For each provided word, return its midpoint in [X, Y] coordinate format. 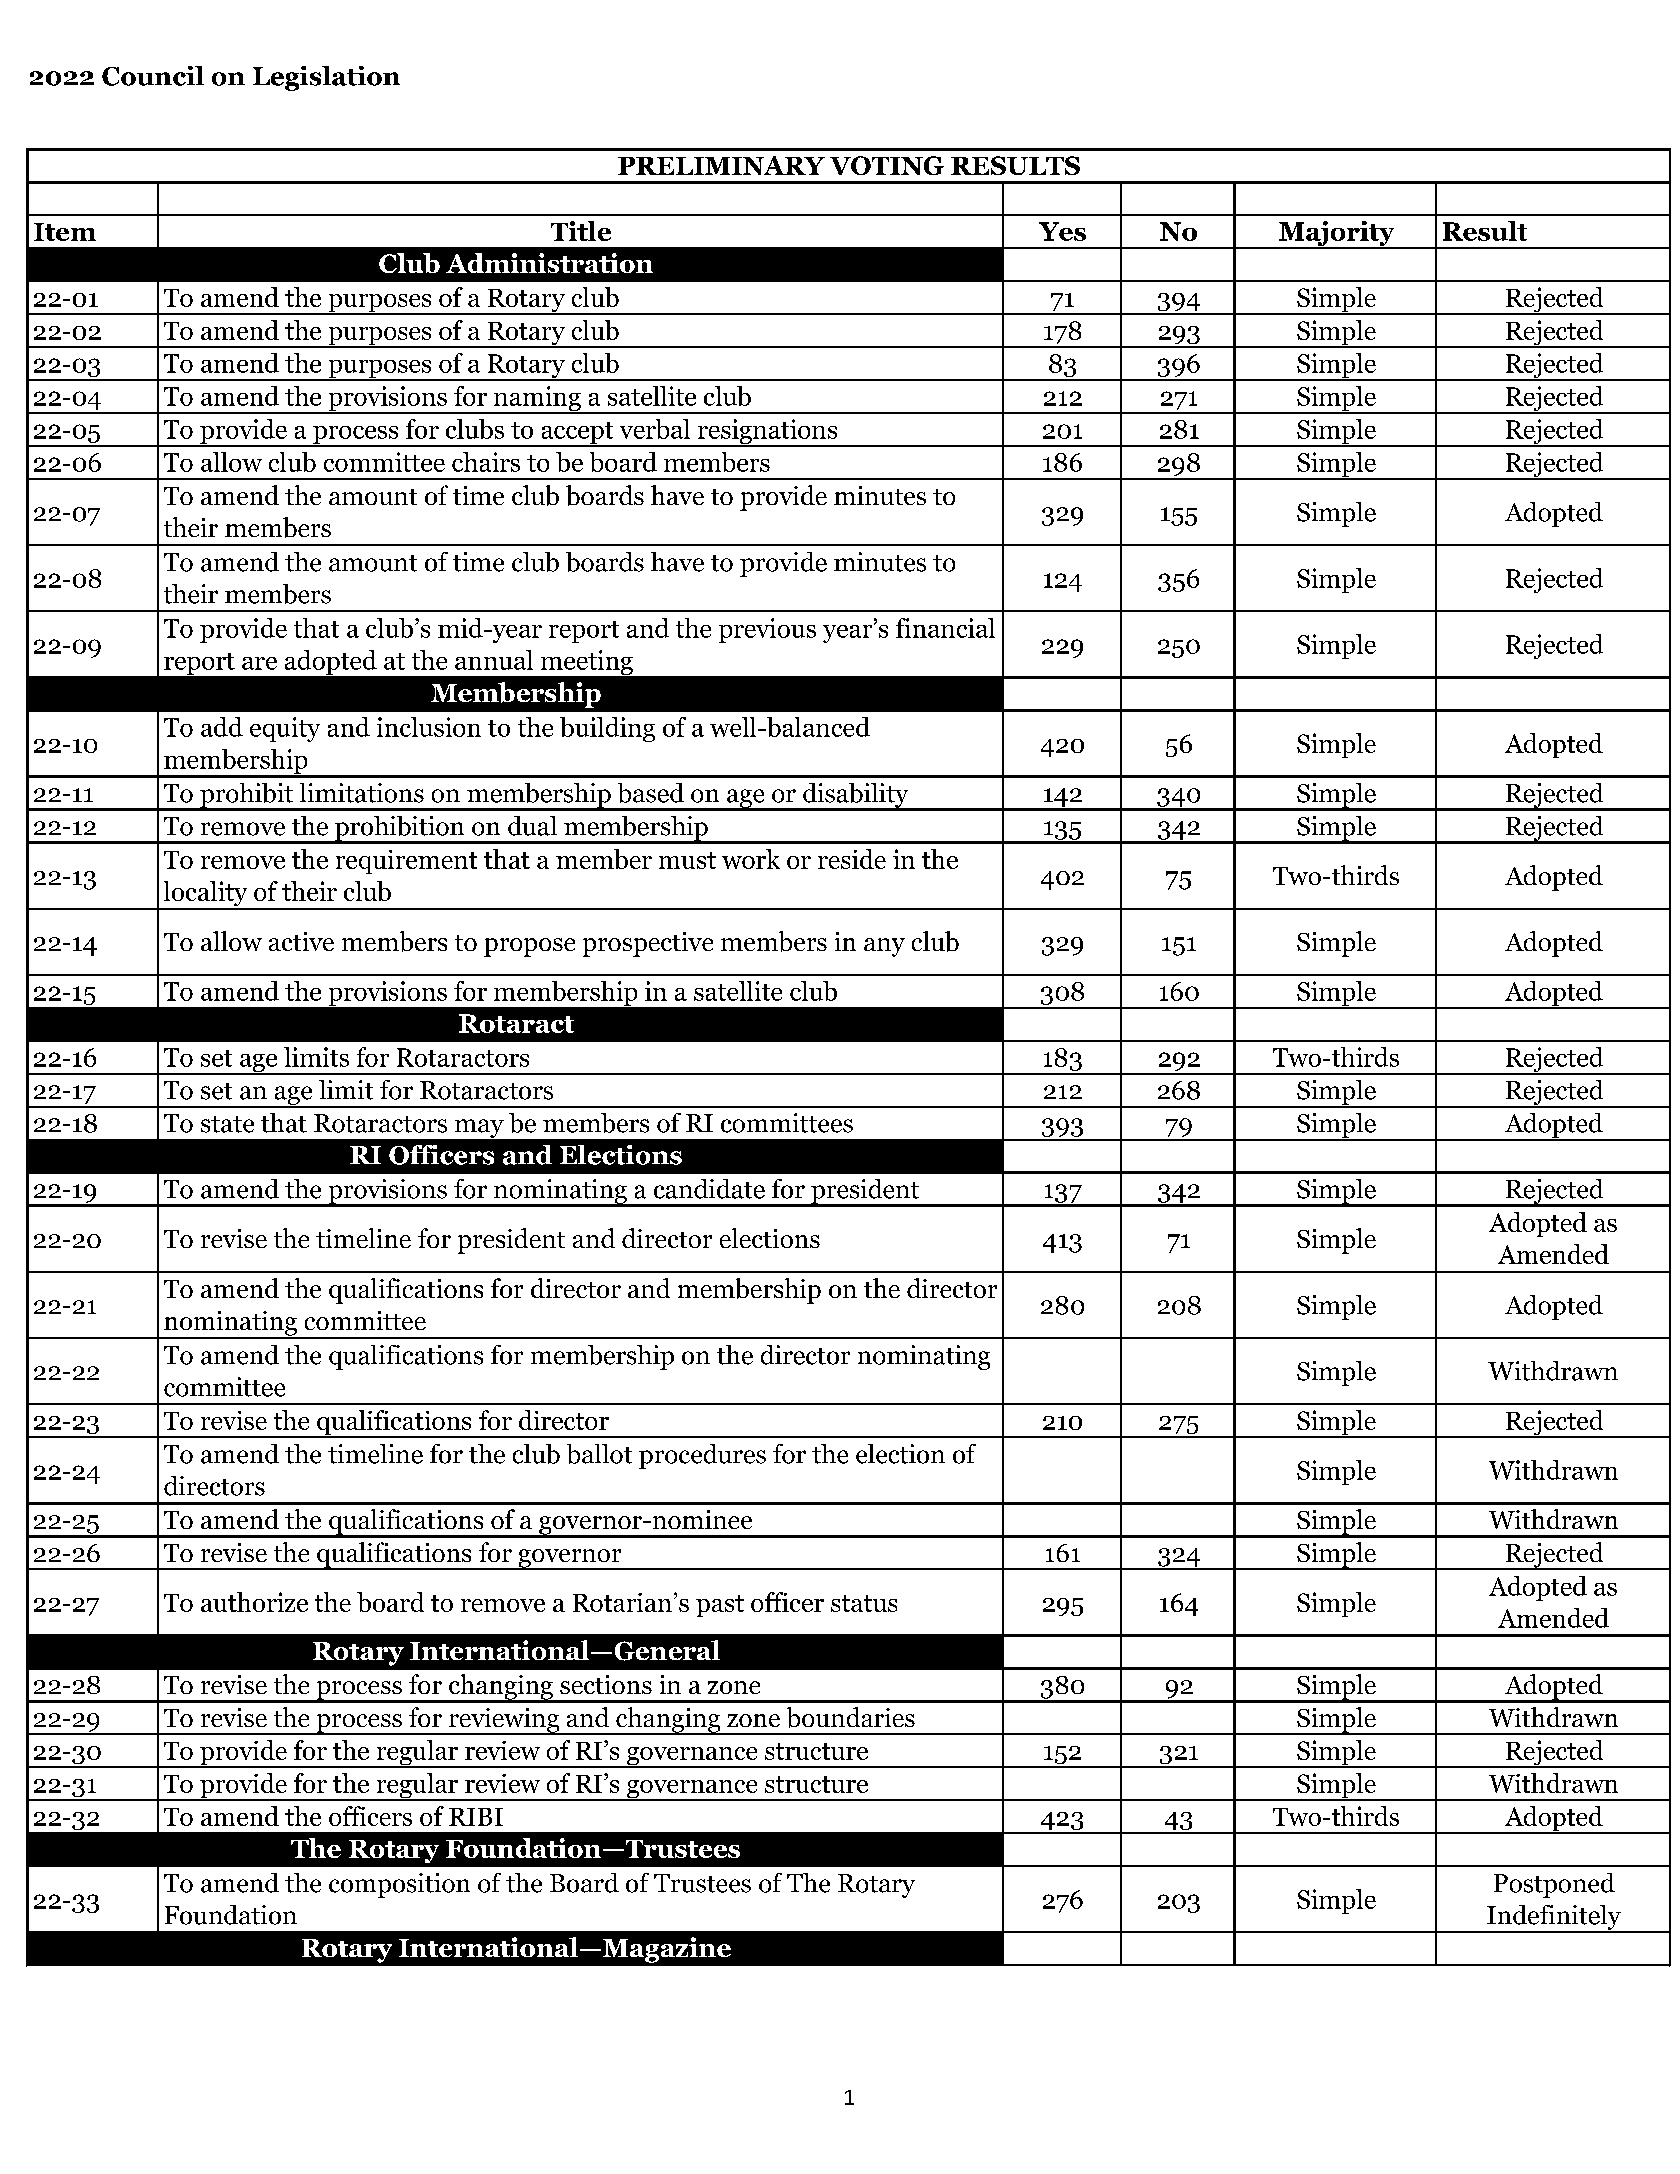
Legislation [326, 78]
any [884, 947]
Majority [1337, 235]
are [259, 663]
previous [767, 630]
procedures [702, 1456]
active [301, 941]
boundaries [851, 1717]
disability [856, 796]
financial [945, 628]
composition [399, 1885]
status [864, 1603]
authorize [254, 1602]
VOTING [887, 165]
